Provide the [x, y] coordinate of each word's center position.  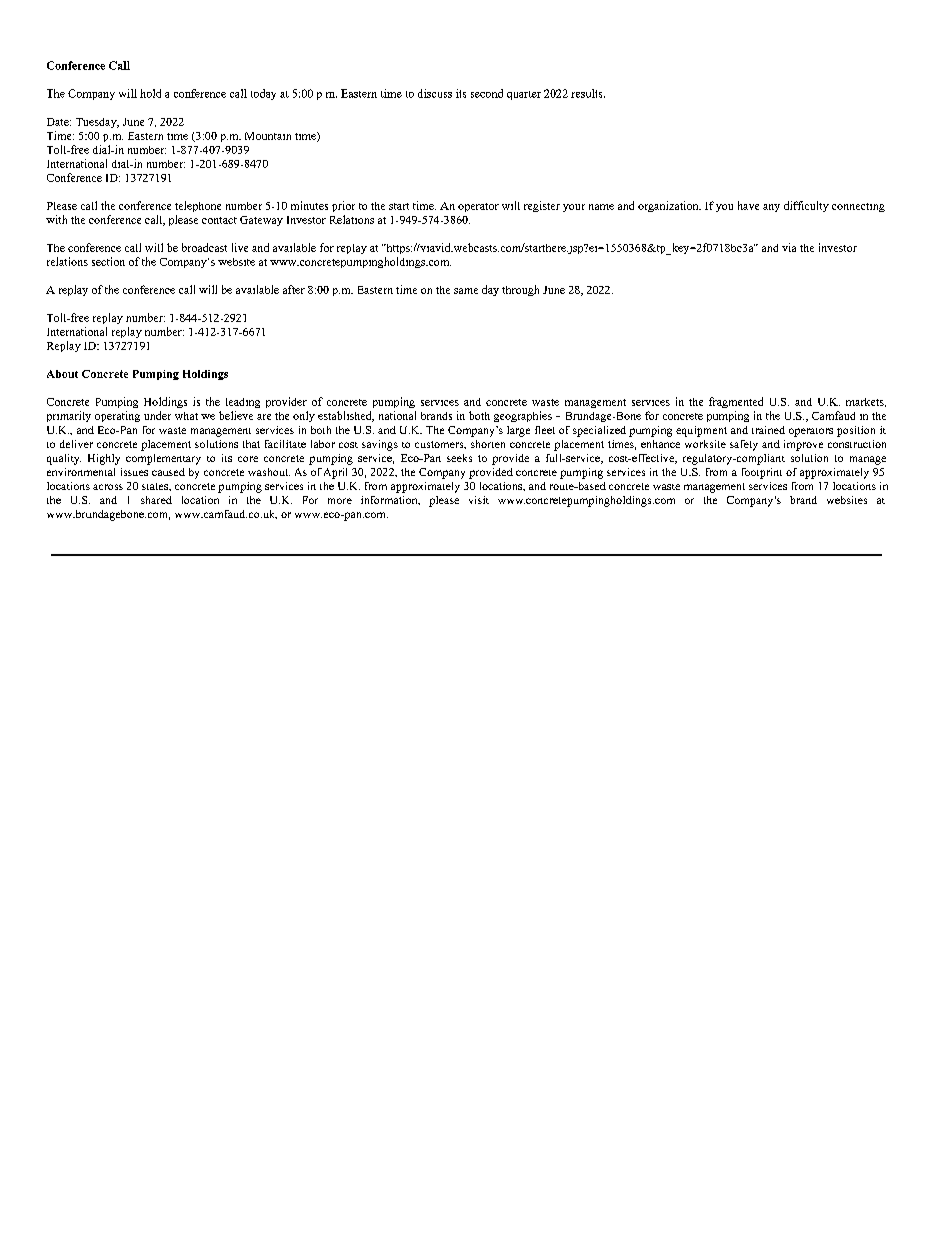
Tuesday [97, 123]
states [156, 486]
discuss [435, 93]
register [542, 206]
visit [479, 500]
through [520, 290]
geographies [523, 416]
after [294, 289]
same [466, 291]
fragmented [736, 402]
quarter [524, 95]
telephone [198, 206]
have [748, 205]
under [157, 415]
